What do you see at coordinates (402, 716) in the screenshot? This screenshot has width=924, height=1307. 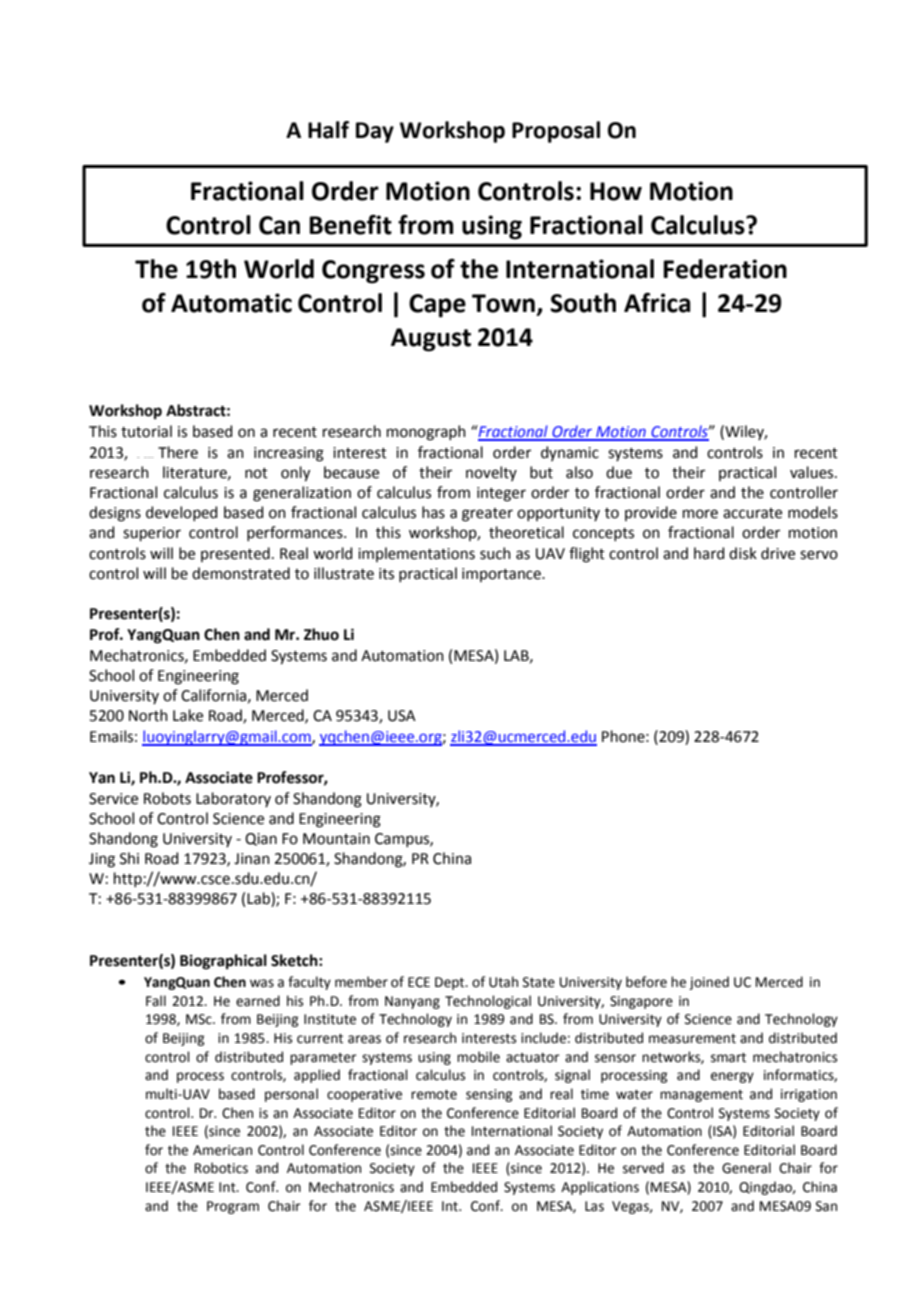 I see `USA` at bounding box center [402, 716].
